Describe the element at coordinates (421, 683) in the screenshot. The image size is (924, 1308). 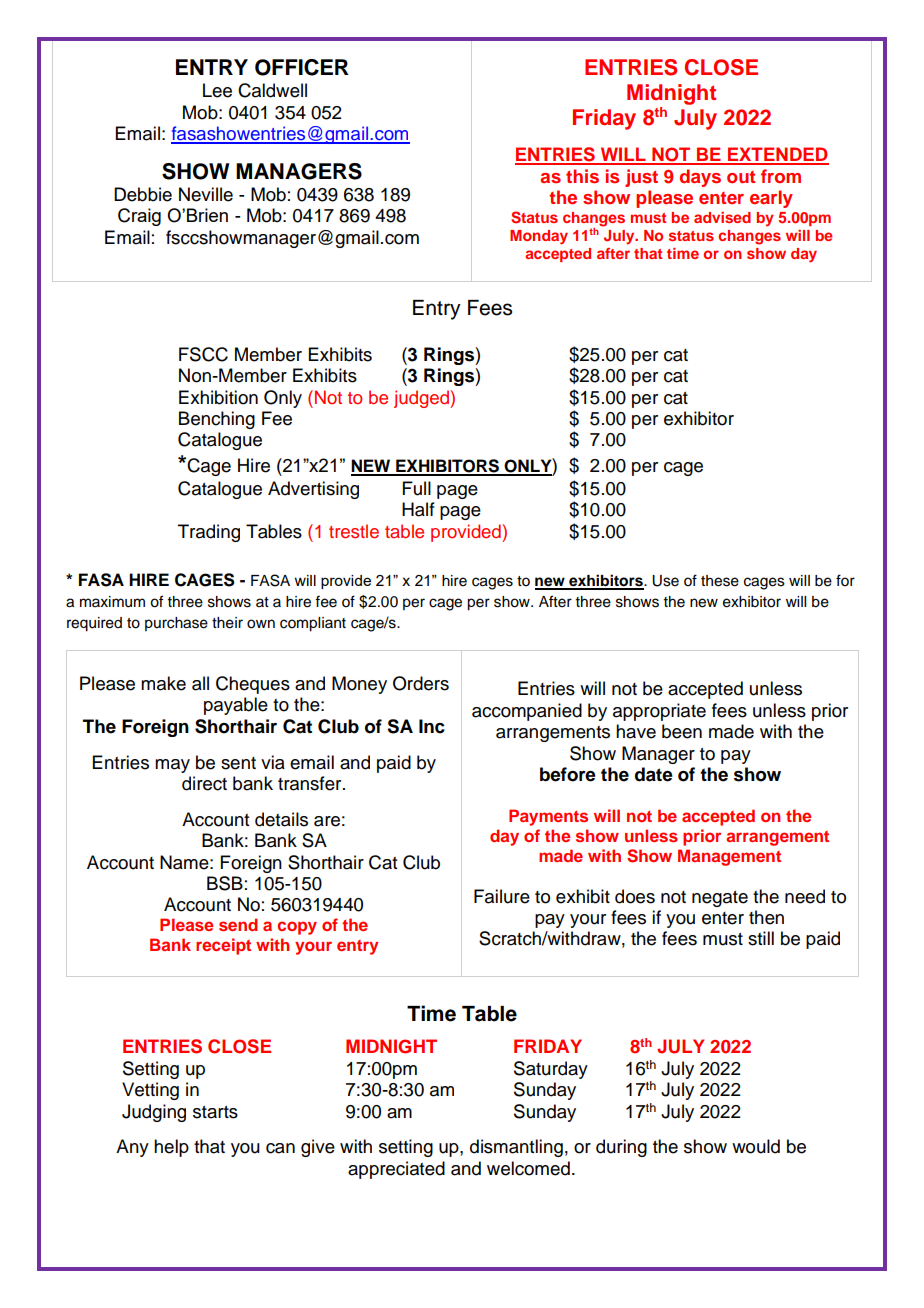
I see `Orders` at that location.
